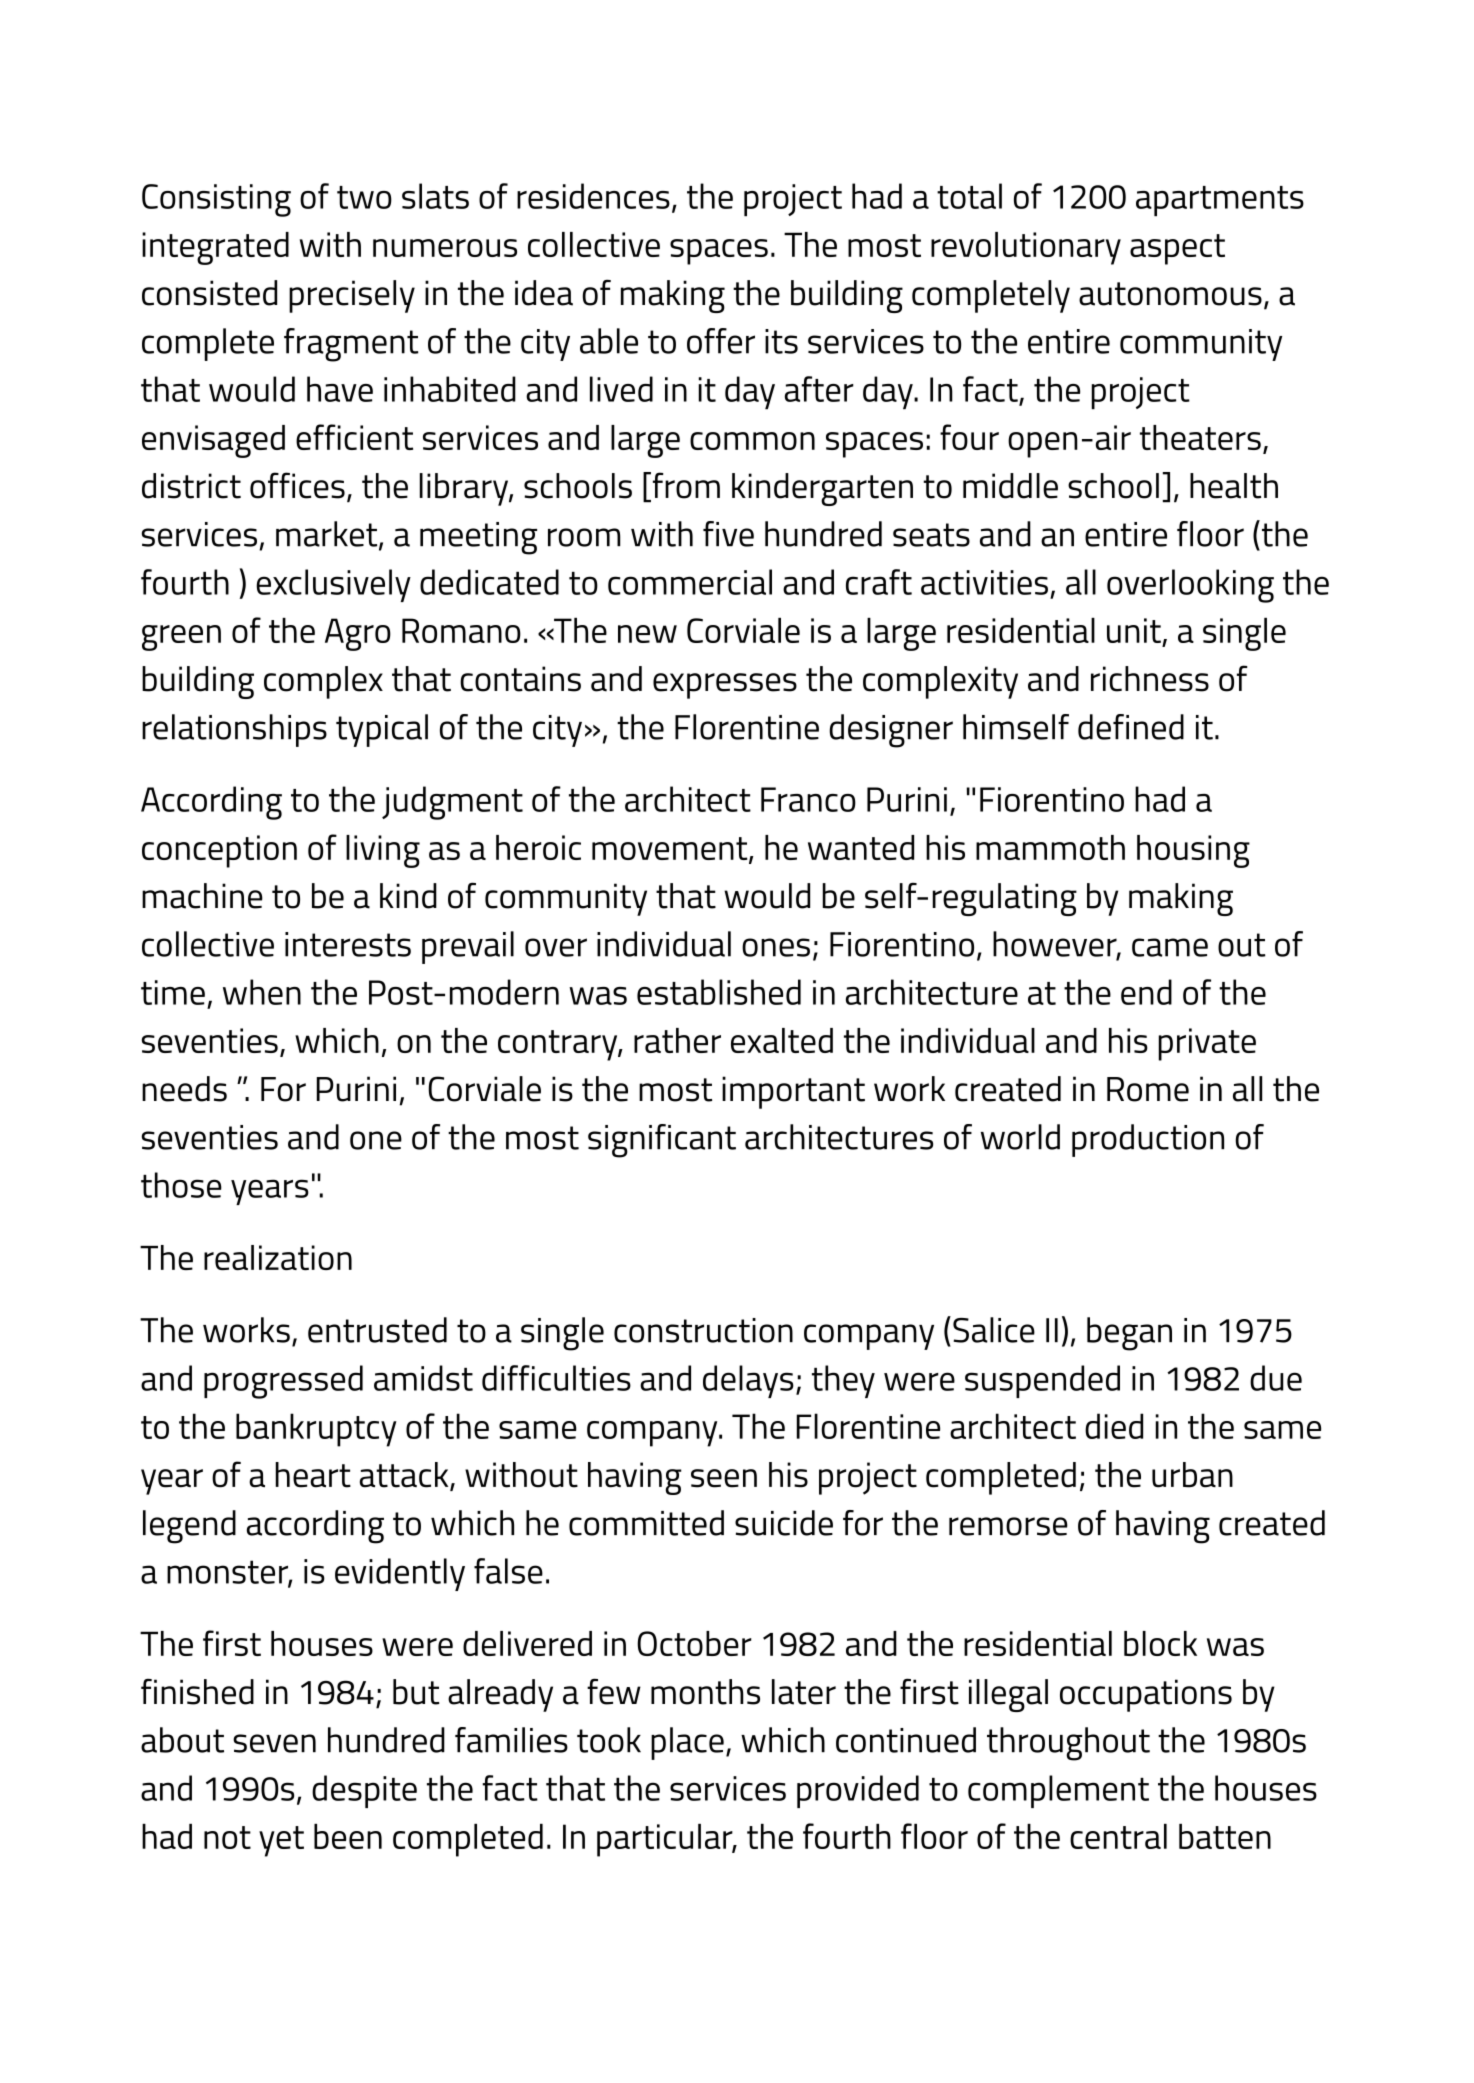  What do you see at coordinates (364, 1791) in the screenshot?
I see `despite` at bounding box center [364, 1791].
